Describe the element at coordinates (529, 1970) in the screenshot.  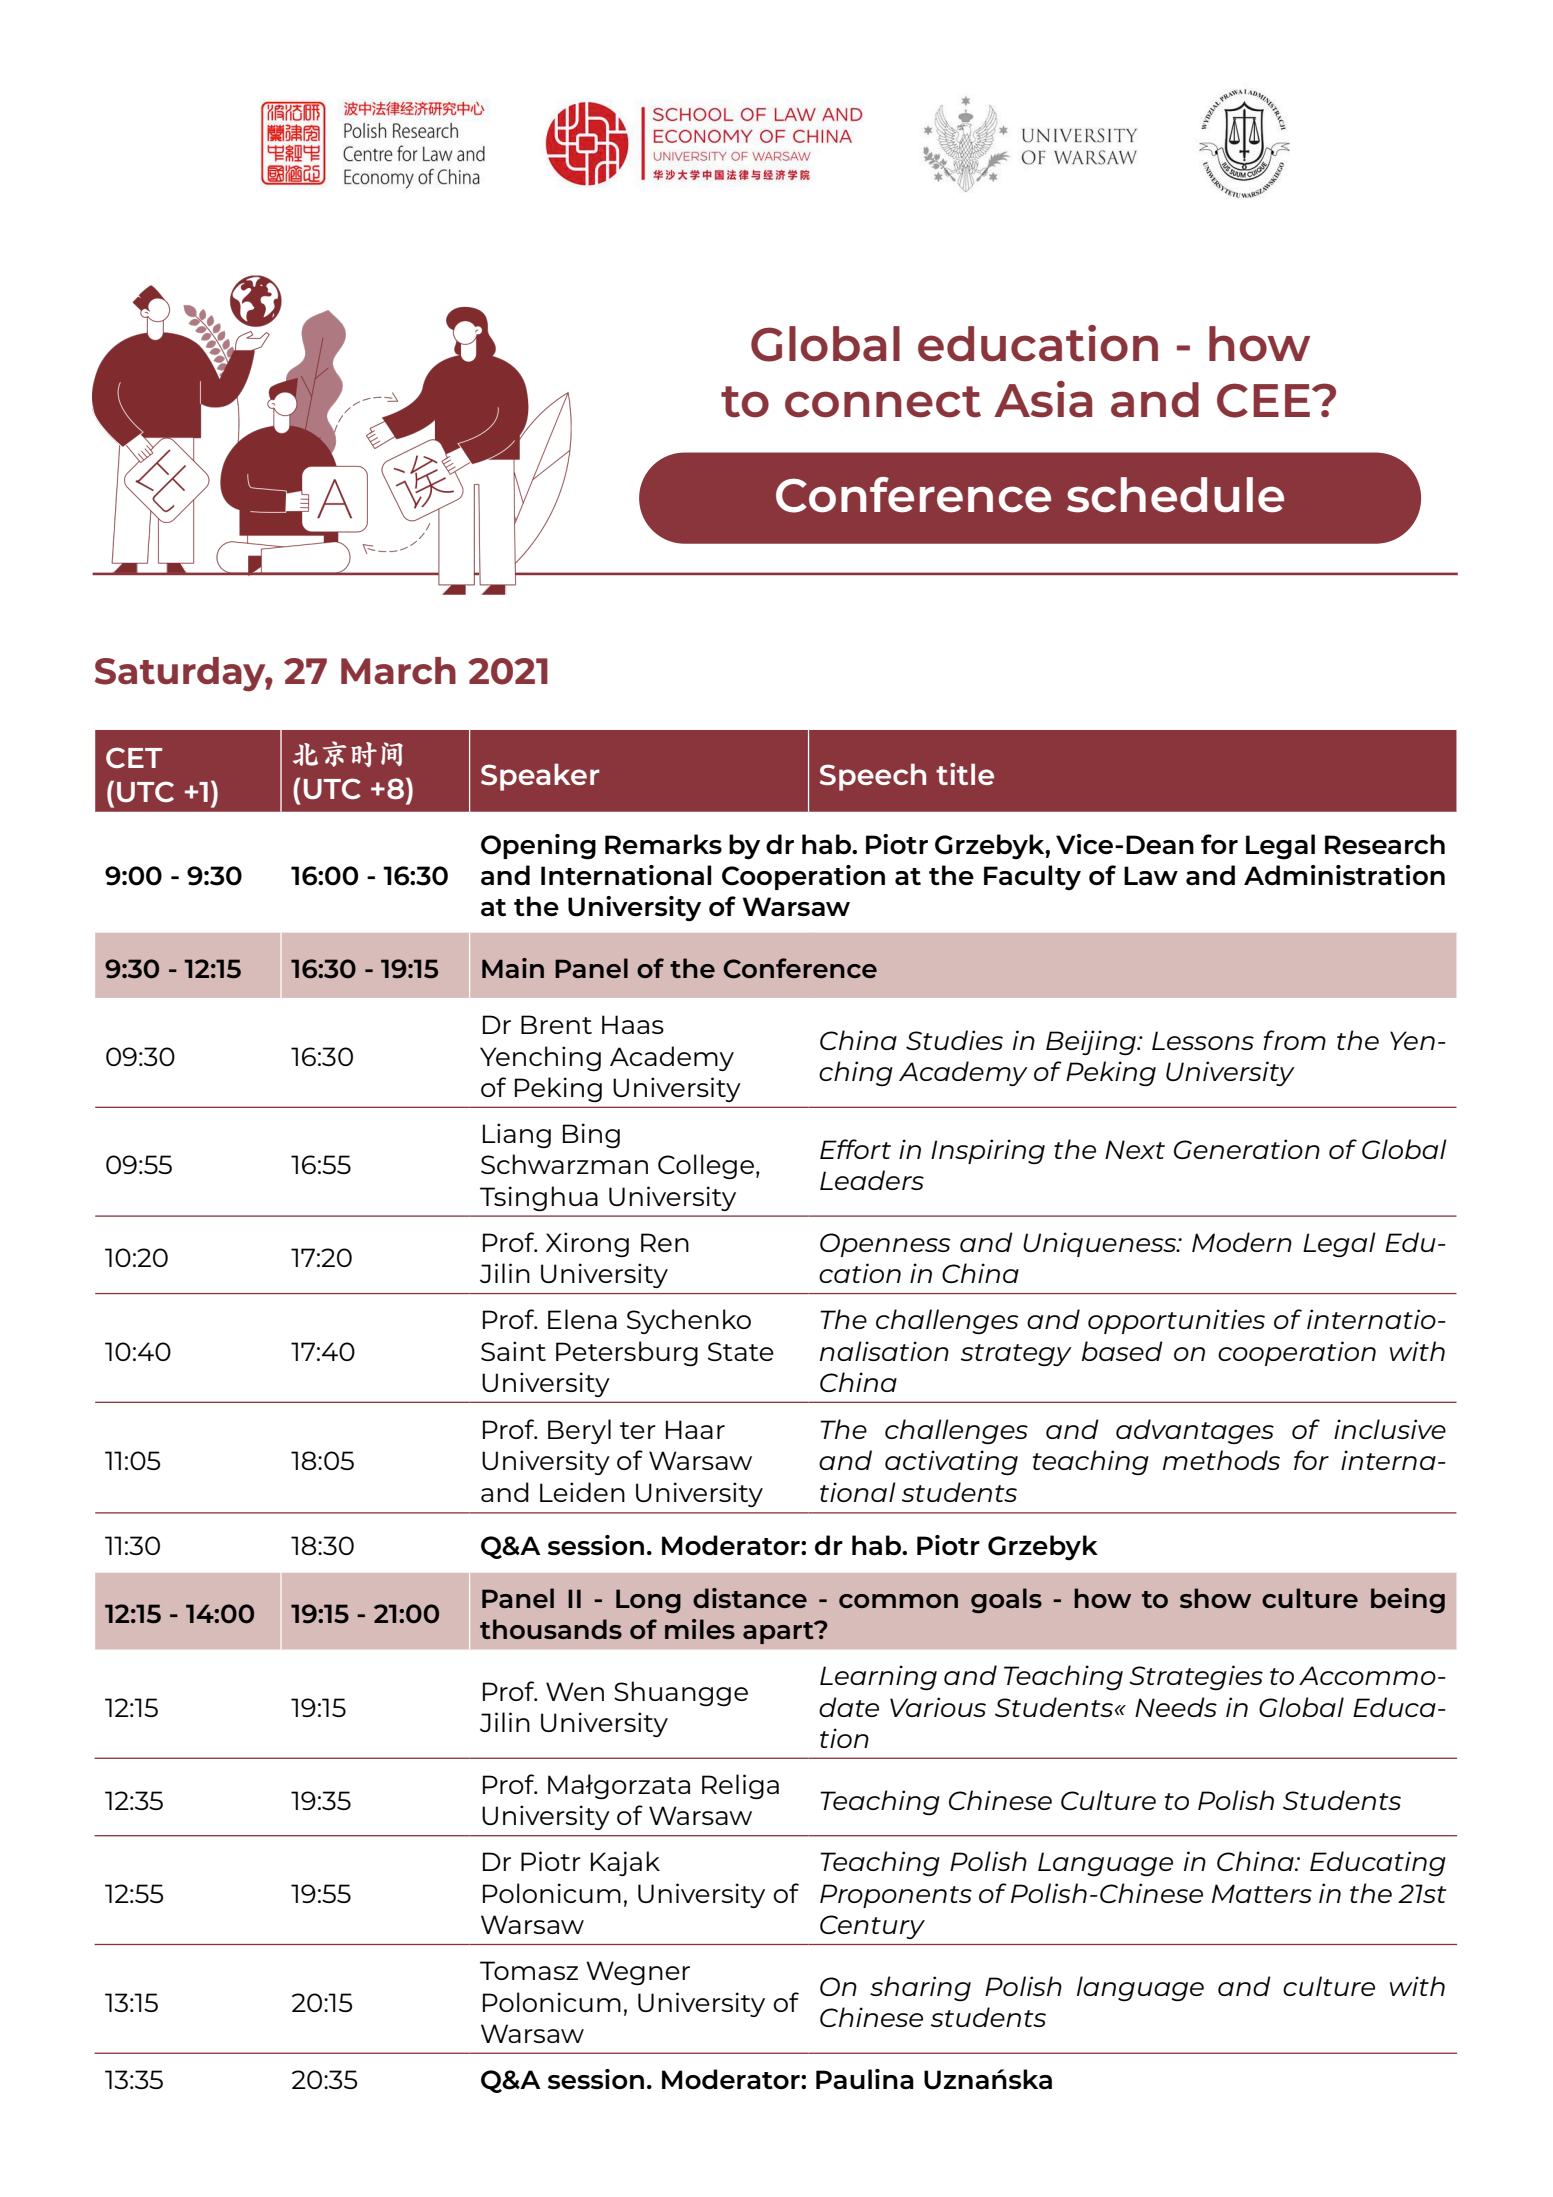
I see `Tomasz` at that location.
